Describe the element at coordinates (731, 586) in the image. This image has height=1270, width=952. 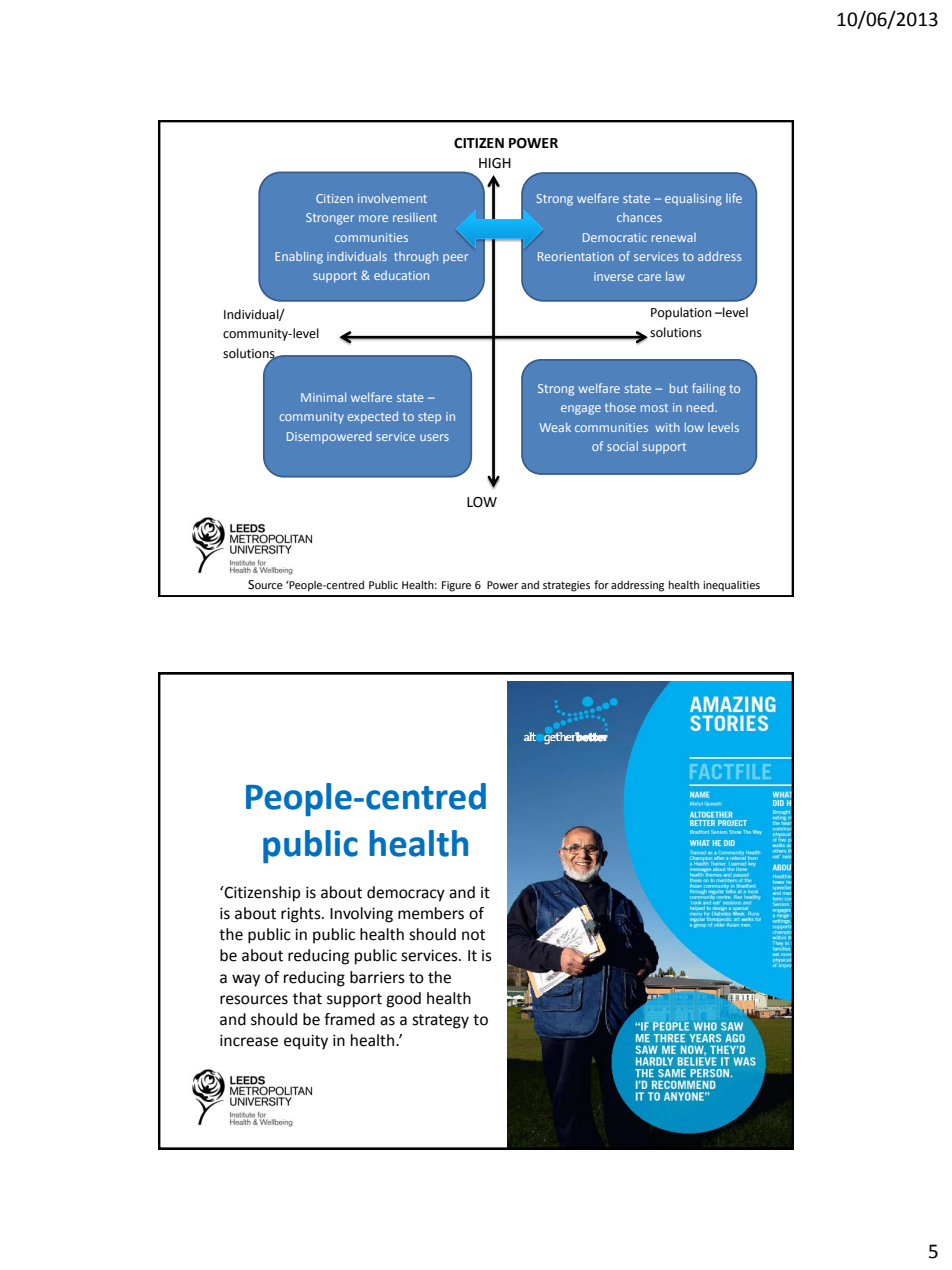
I see `inequalities` at that location.
